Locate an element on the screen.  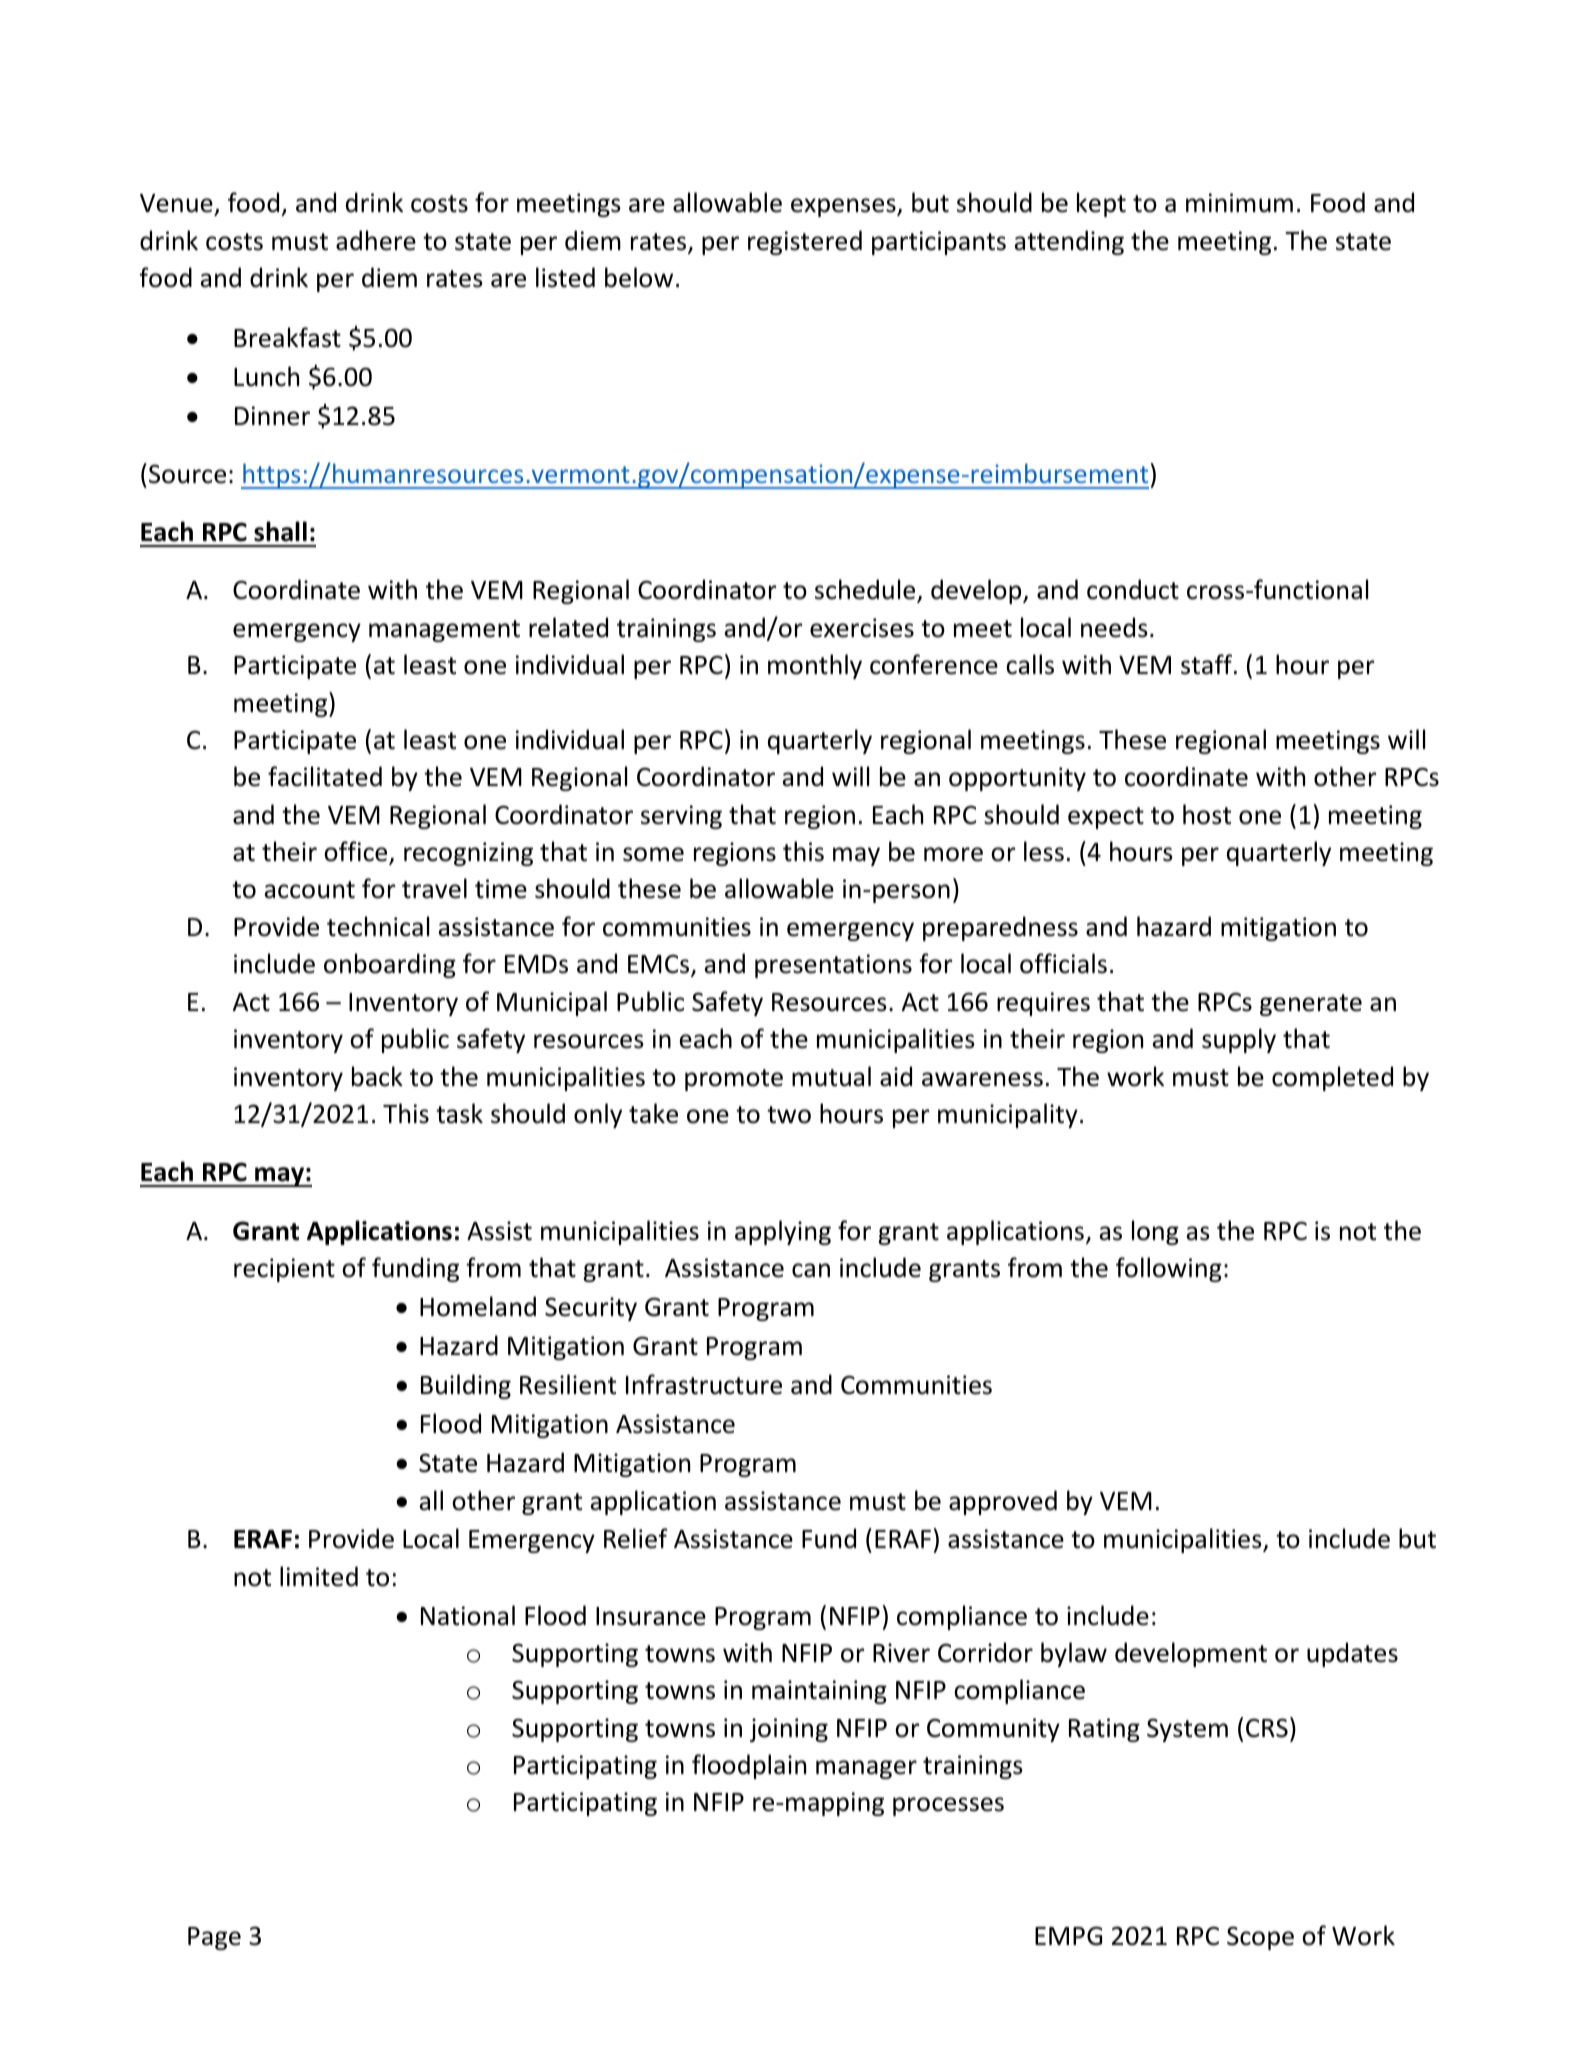
approved is located at coordinates (1003, 1502).
